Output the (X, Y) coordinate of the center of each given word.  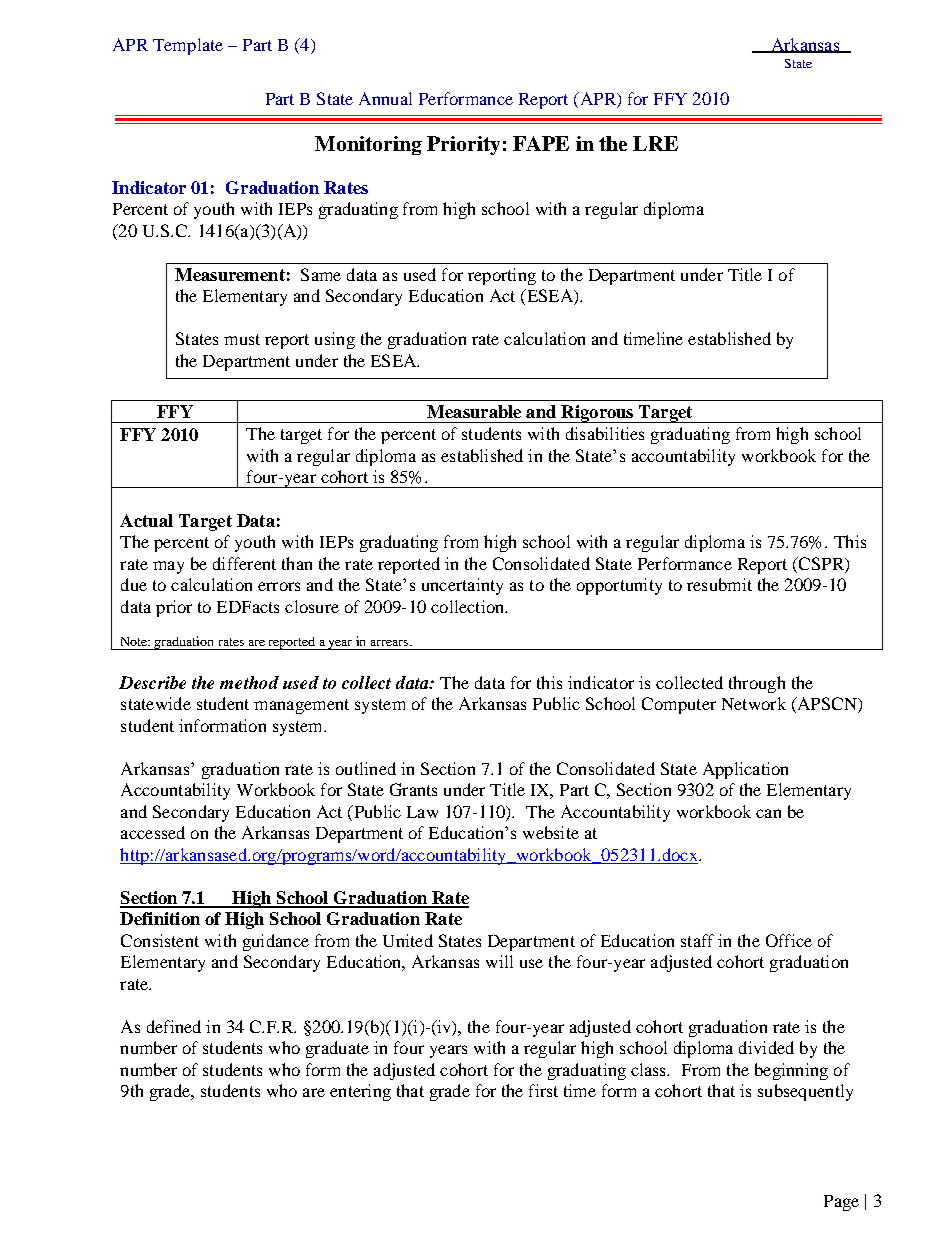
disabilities (605, 433)
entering (360, 1092)
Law (422, 812)
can (768, 813)
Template (188, 46)
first (543, 1090)
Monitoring (368, 145)
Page (841, 1203)
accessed (153, 832)
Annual (385, 98)
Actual (146, 520)
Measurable (474, 411)
